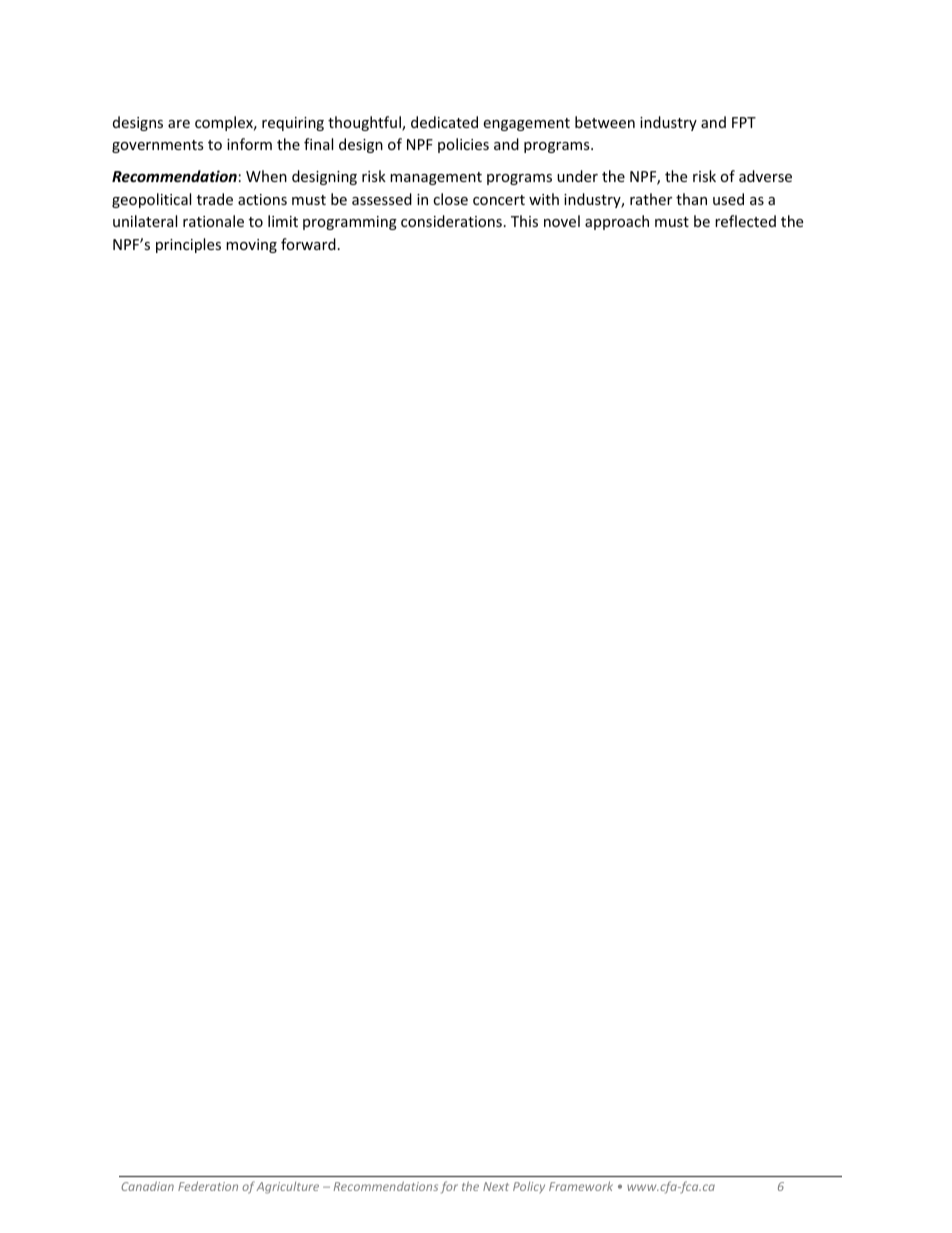  I want to click on reflected, so click(745, 221).
